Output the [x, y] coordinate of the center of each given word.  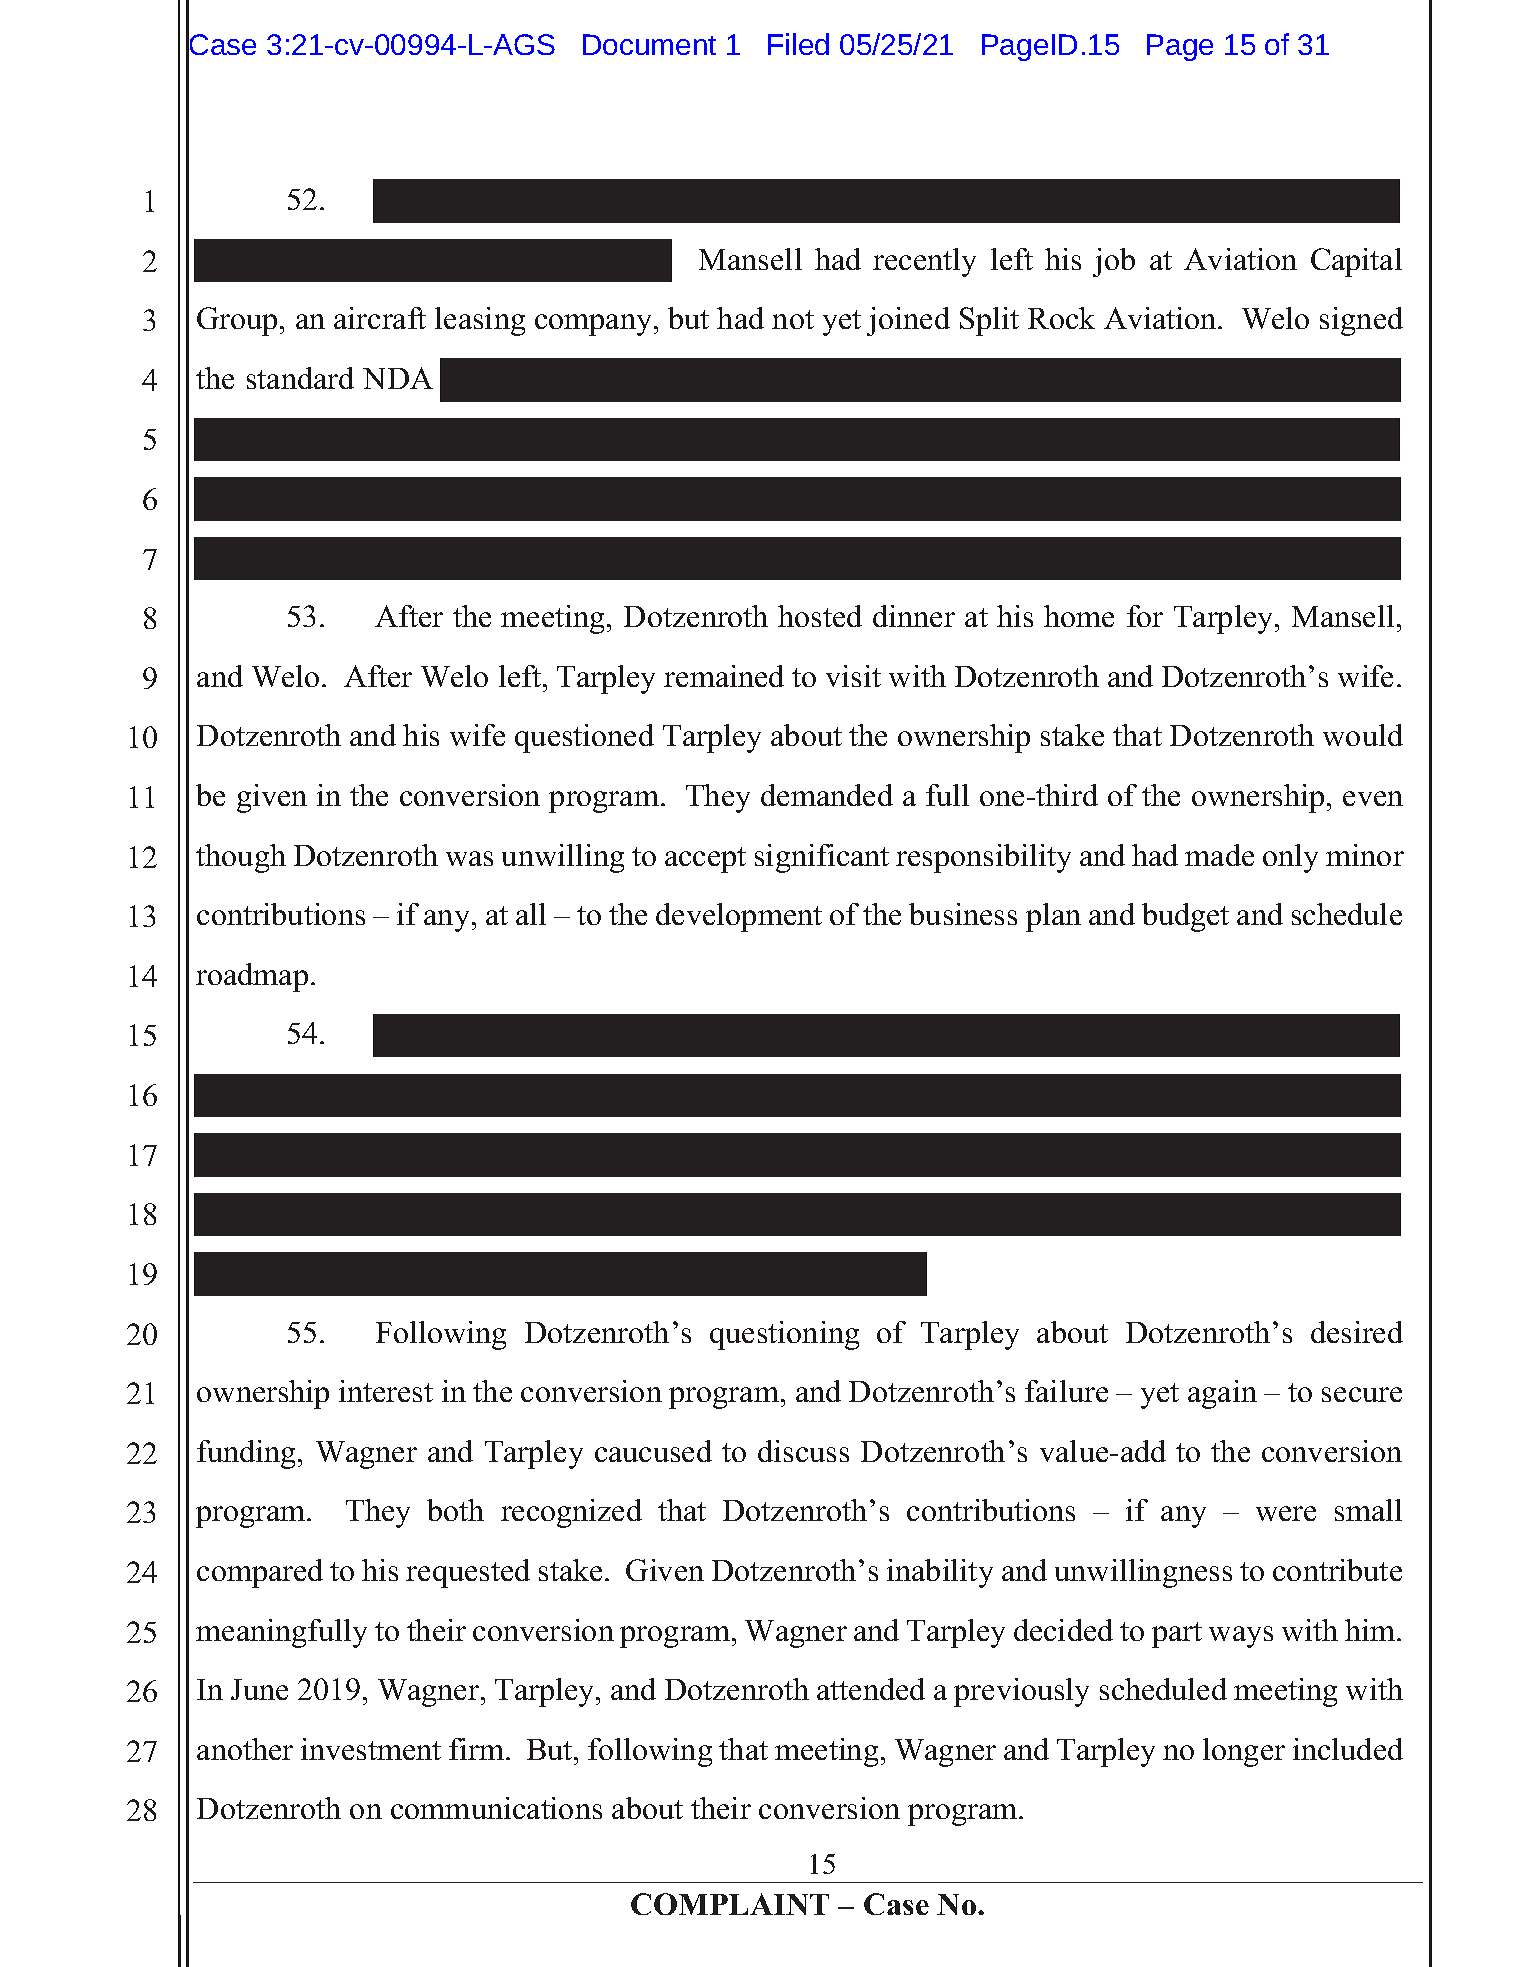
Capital [1356, 262]
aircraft [380, 318]
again [1222, 1394]
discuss [803, 1451]
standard [300, 378]
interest [386, 1391]
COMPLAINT [730, 1904]
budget [1185, 917]
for [1145, 616]
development [739, 917]
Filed [798, 44]
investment [371, 1749]
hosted [820, 616]
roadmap [252, 977]
